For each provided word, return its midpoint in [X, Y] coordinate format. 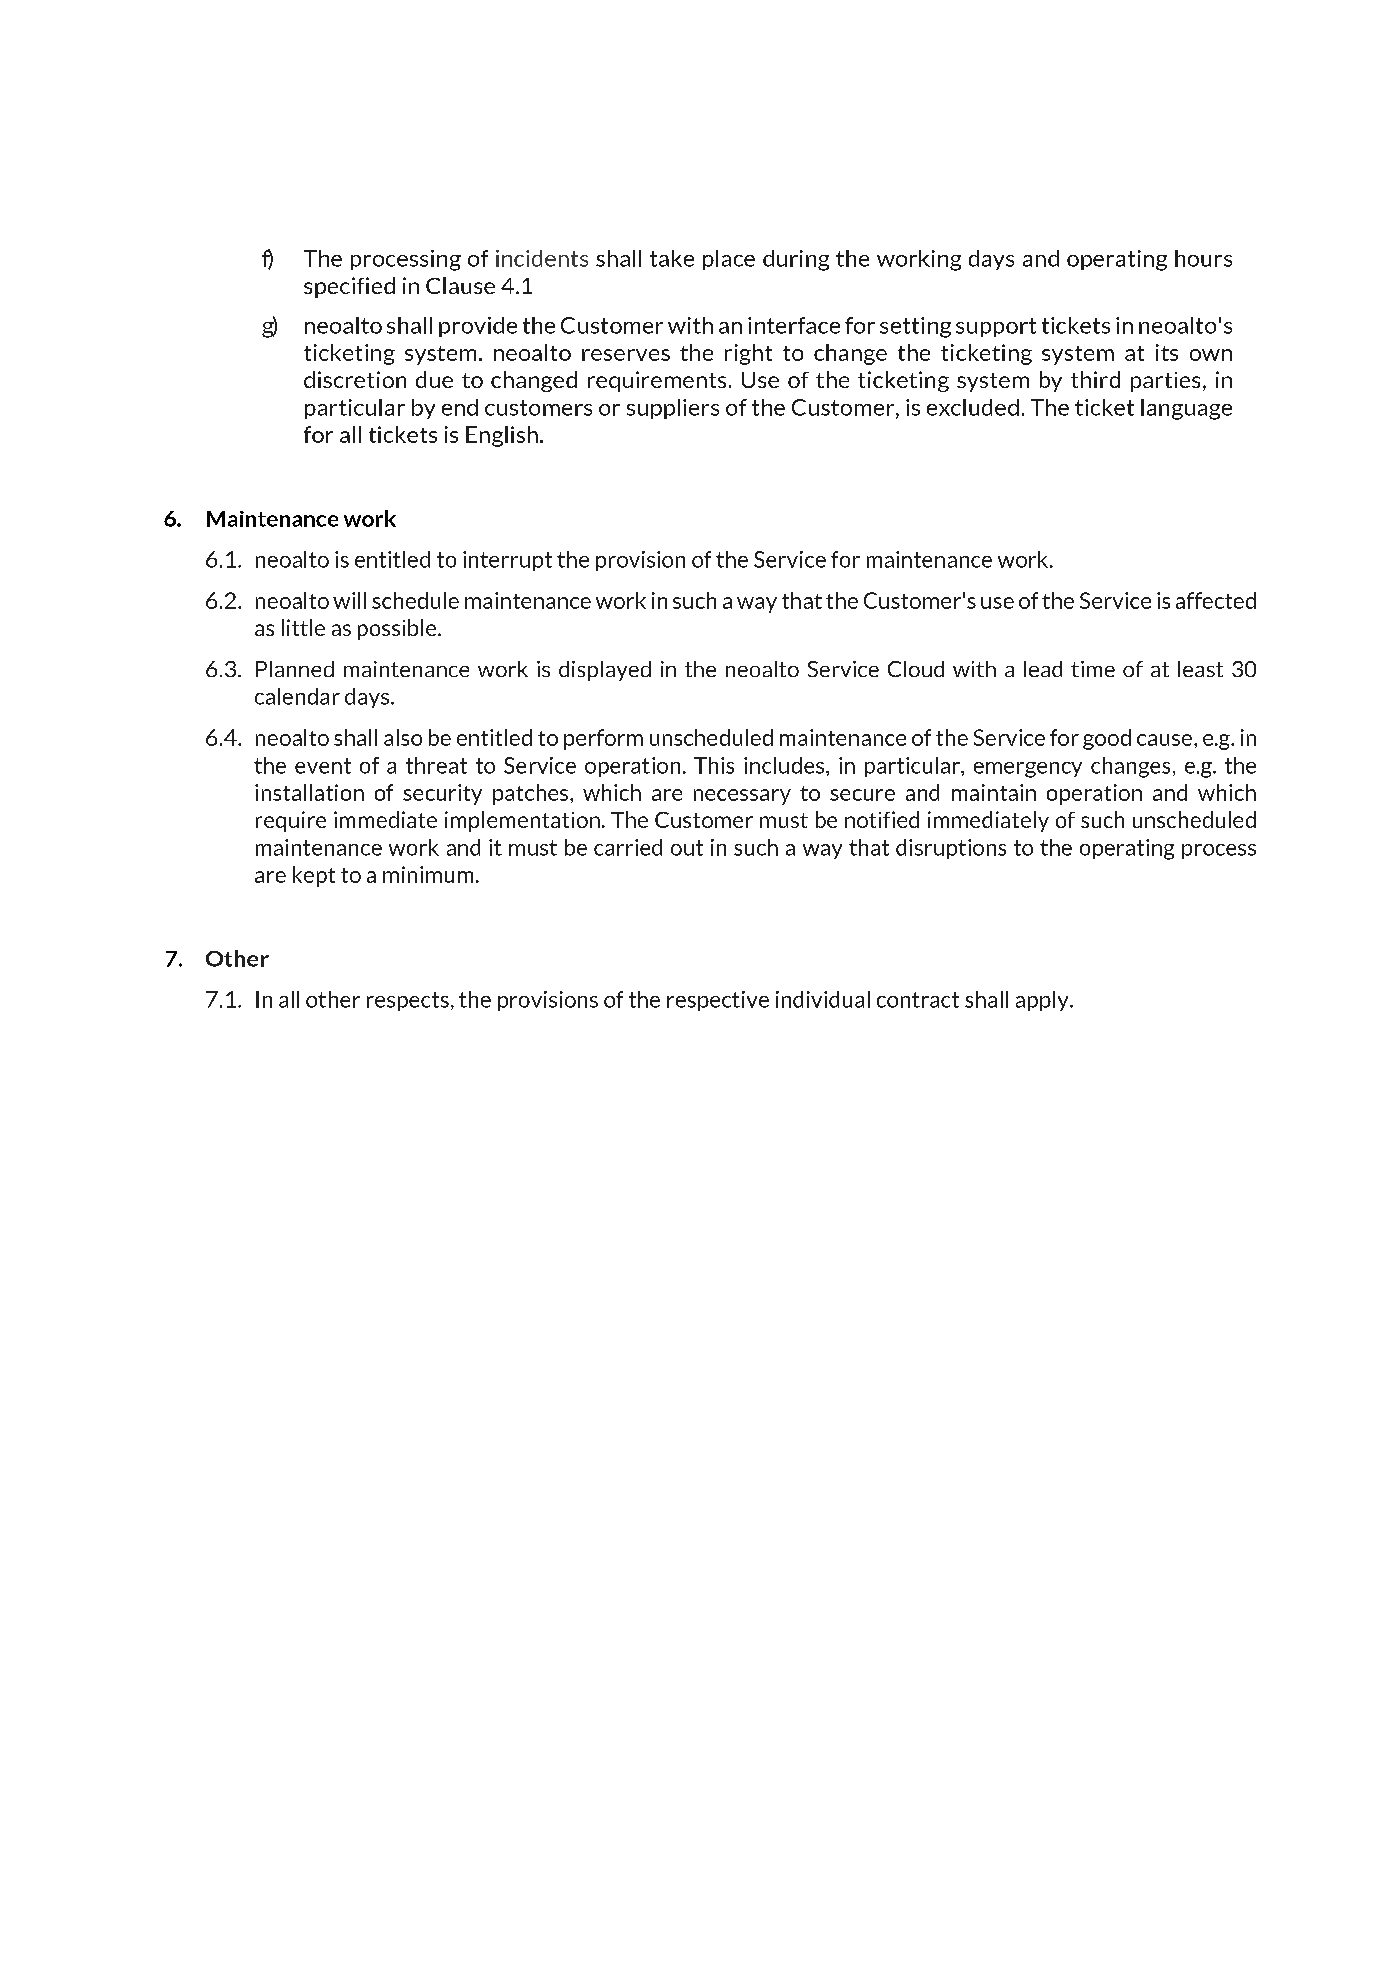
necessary [742, 797]
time [1093, 669]
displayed [605, 671]
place [729, 260]
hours [1203, 258]
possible [398, 629]
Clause [460, 285]
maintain [994, 792]
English [502, 436]
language [1186, 409]
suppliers [673, 409]
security [442, 794]
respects [408, 1001]
